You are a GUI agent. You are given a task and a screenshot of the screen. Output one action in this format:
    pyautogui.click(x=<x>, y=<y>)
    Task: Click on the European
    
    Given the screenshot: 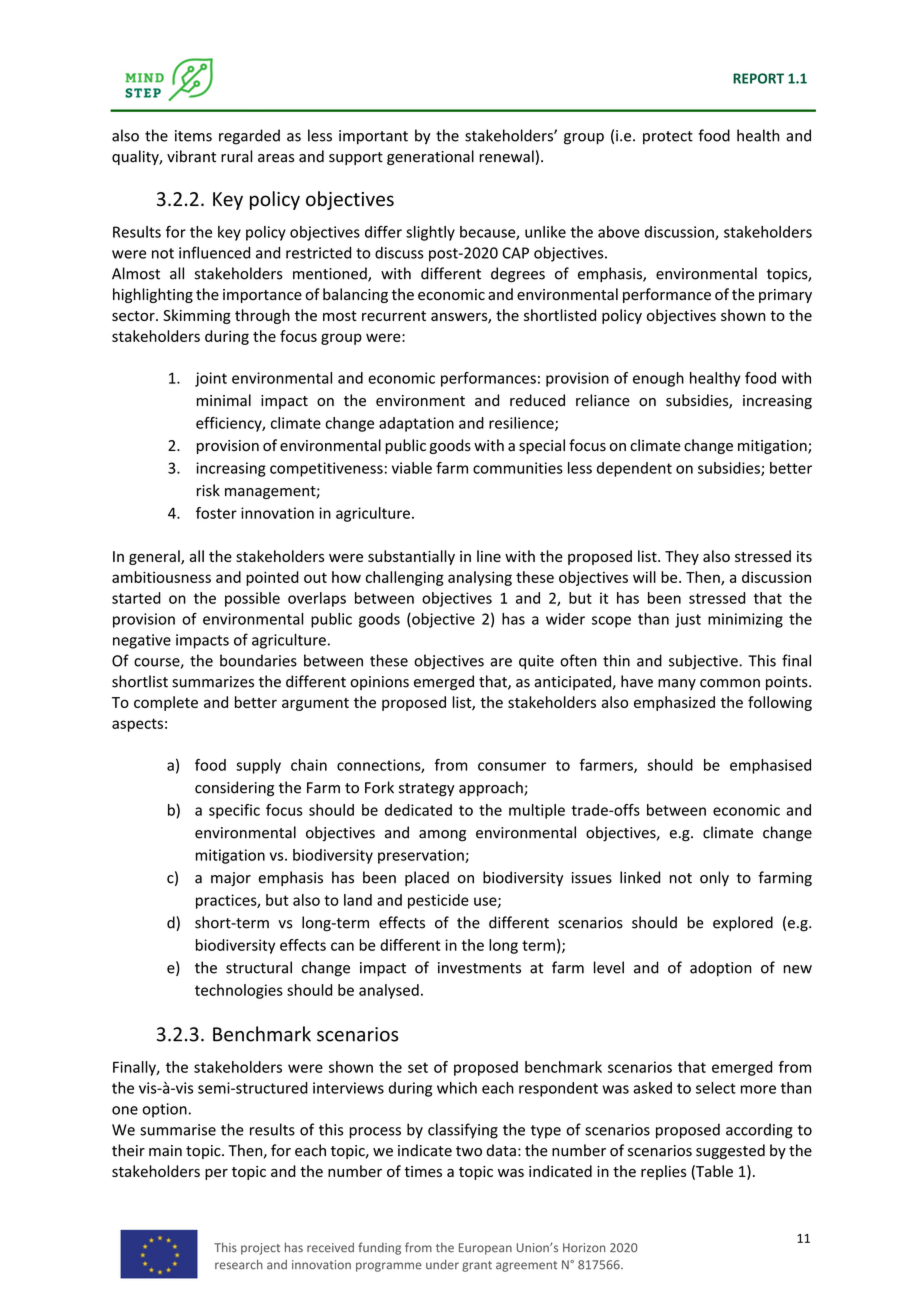 What is the action you would take?
    pyautogui.click(x=485, y=1249)
